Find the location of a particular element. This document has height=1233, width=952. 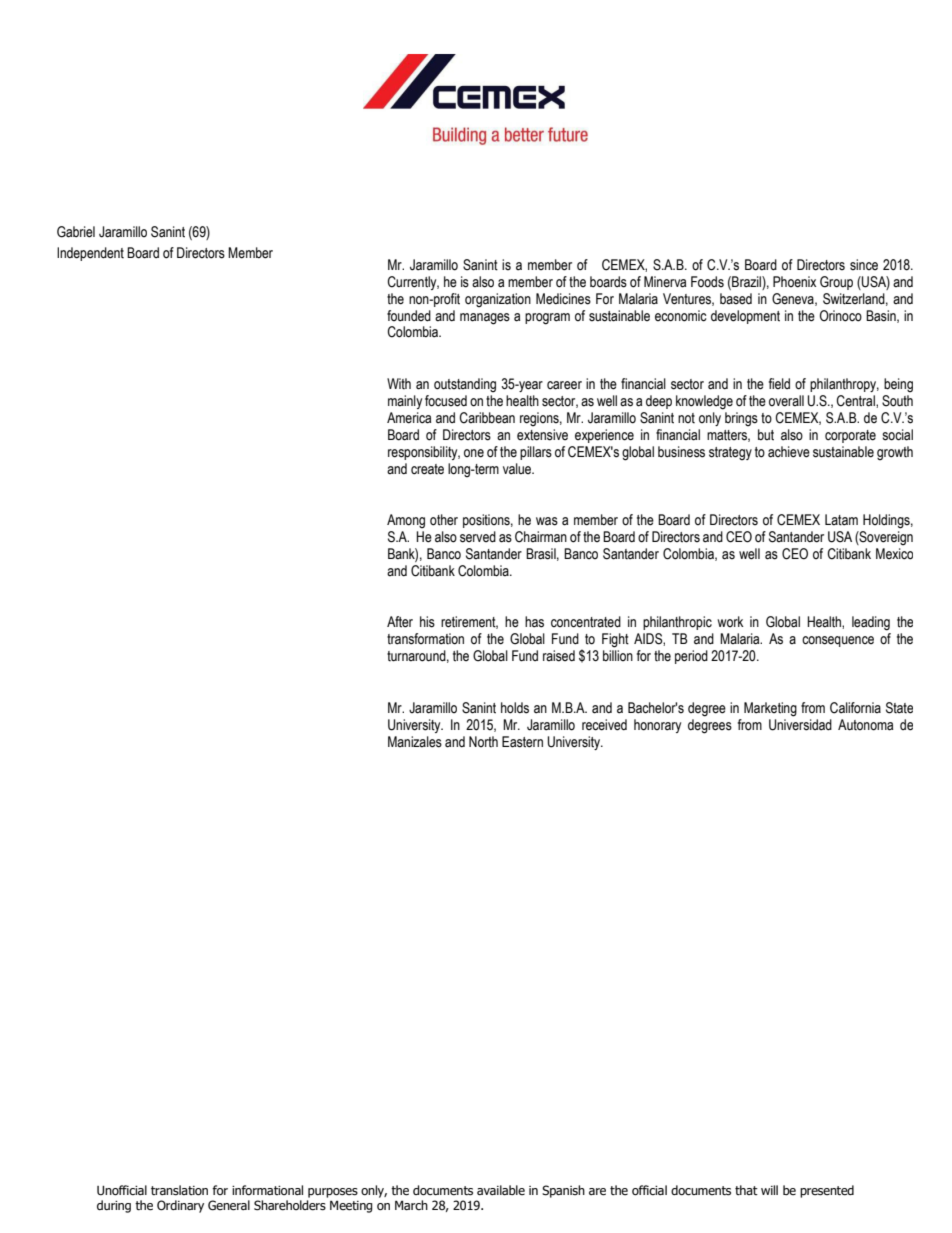

Phoenix is located at coordinates (794, 282).
